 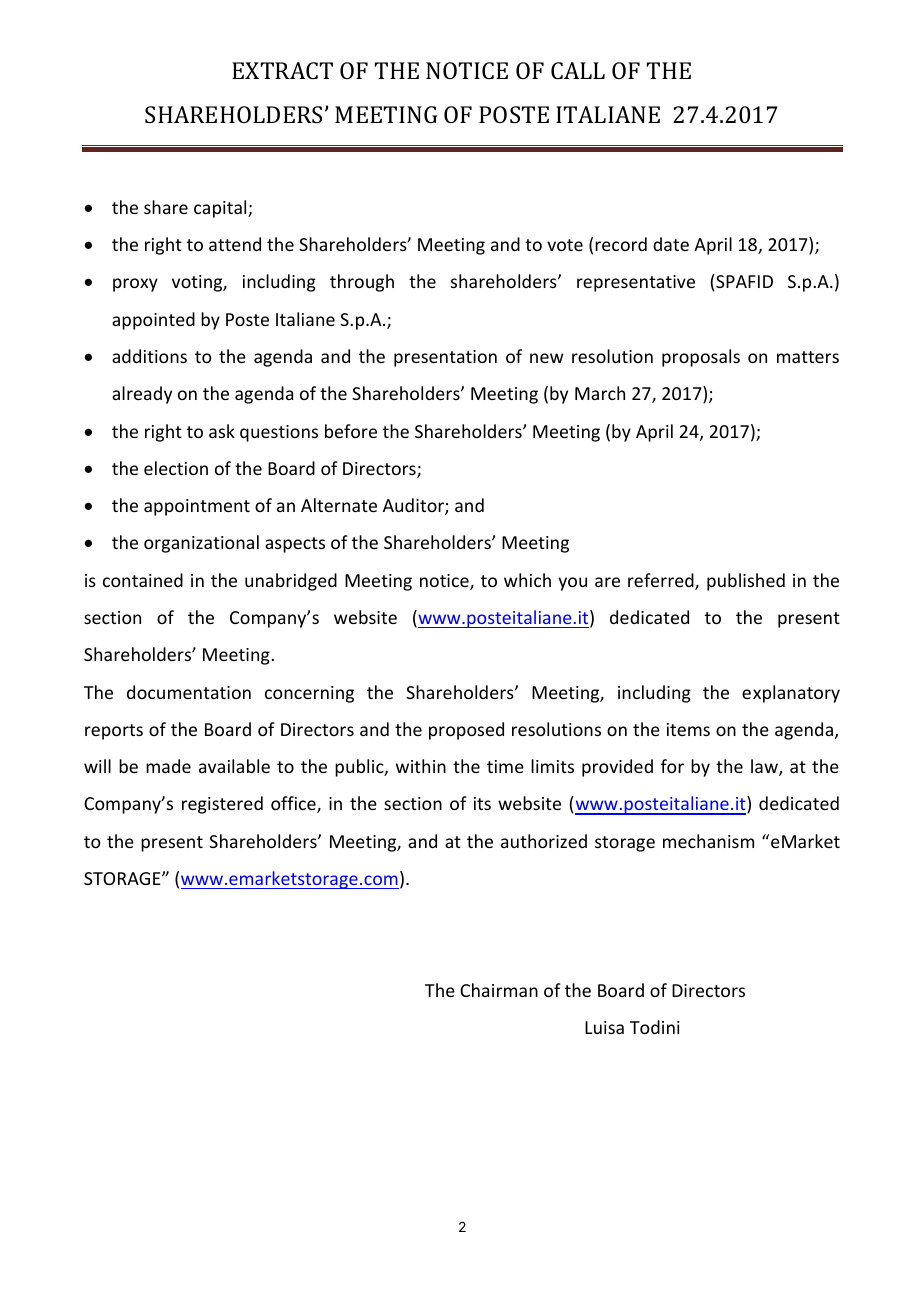 I want to click on registered, so click(x=222, y=805).
